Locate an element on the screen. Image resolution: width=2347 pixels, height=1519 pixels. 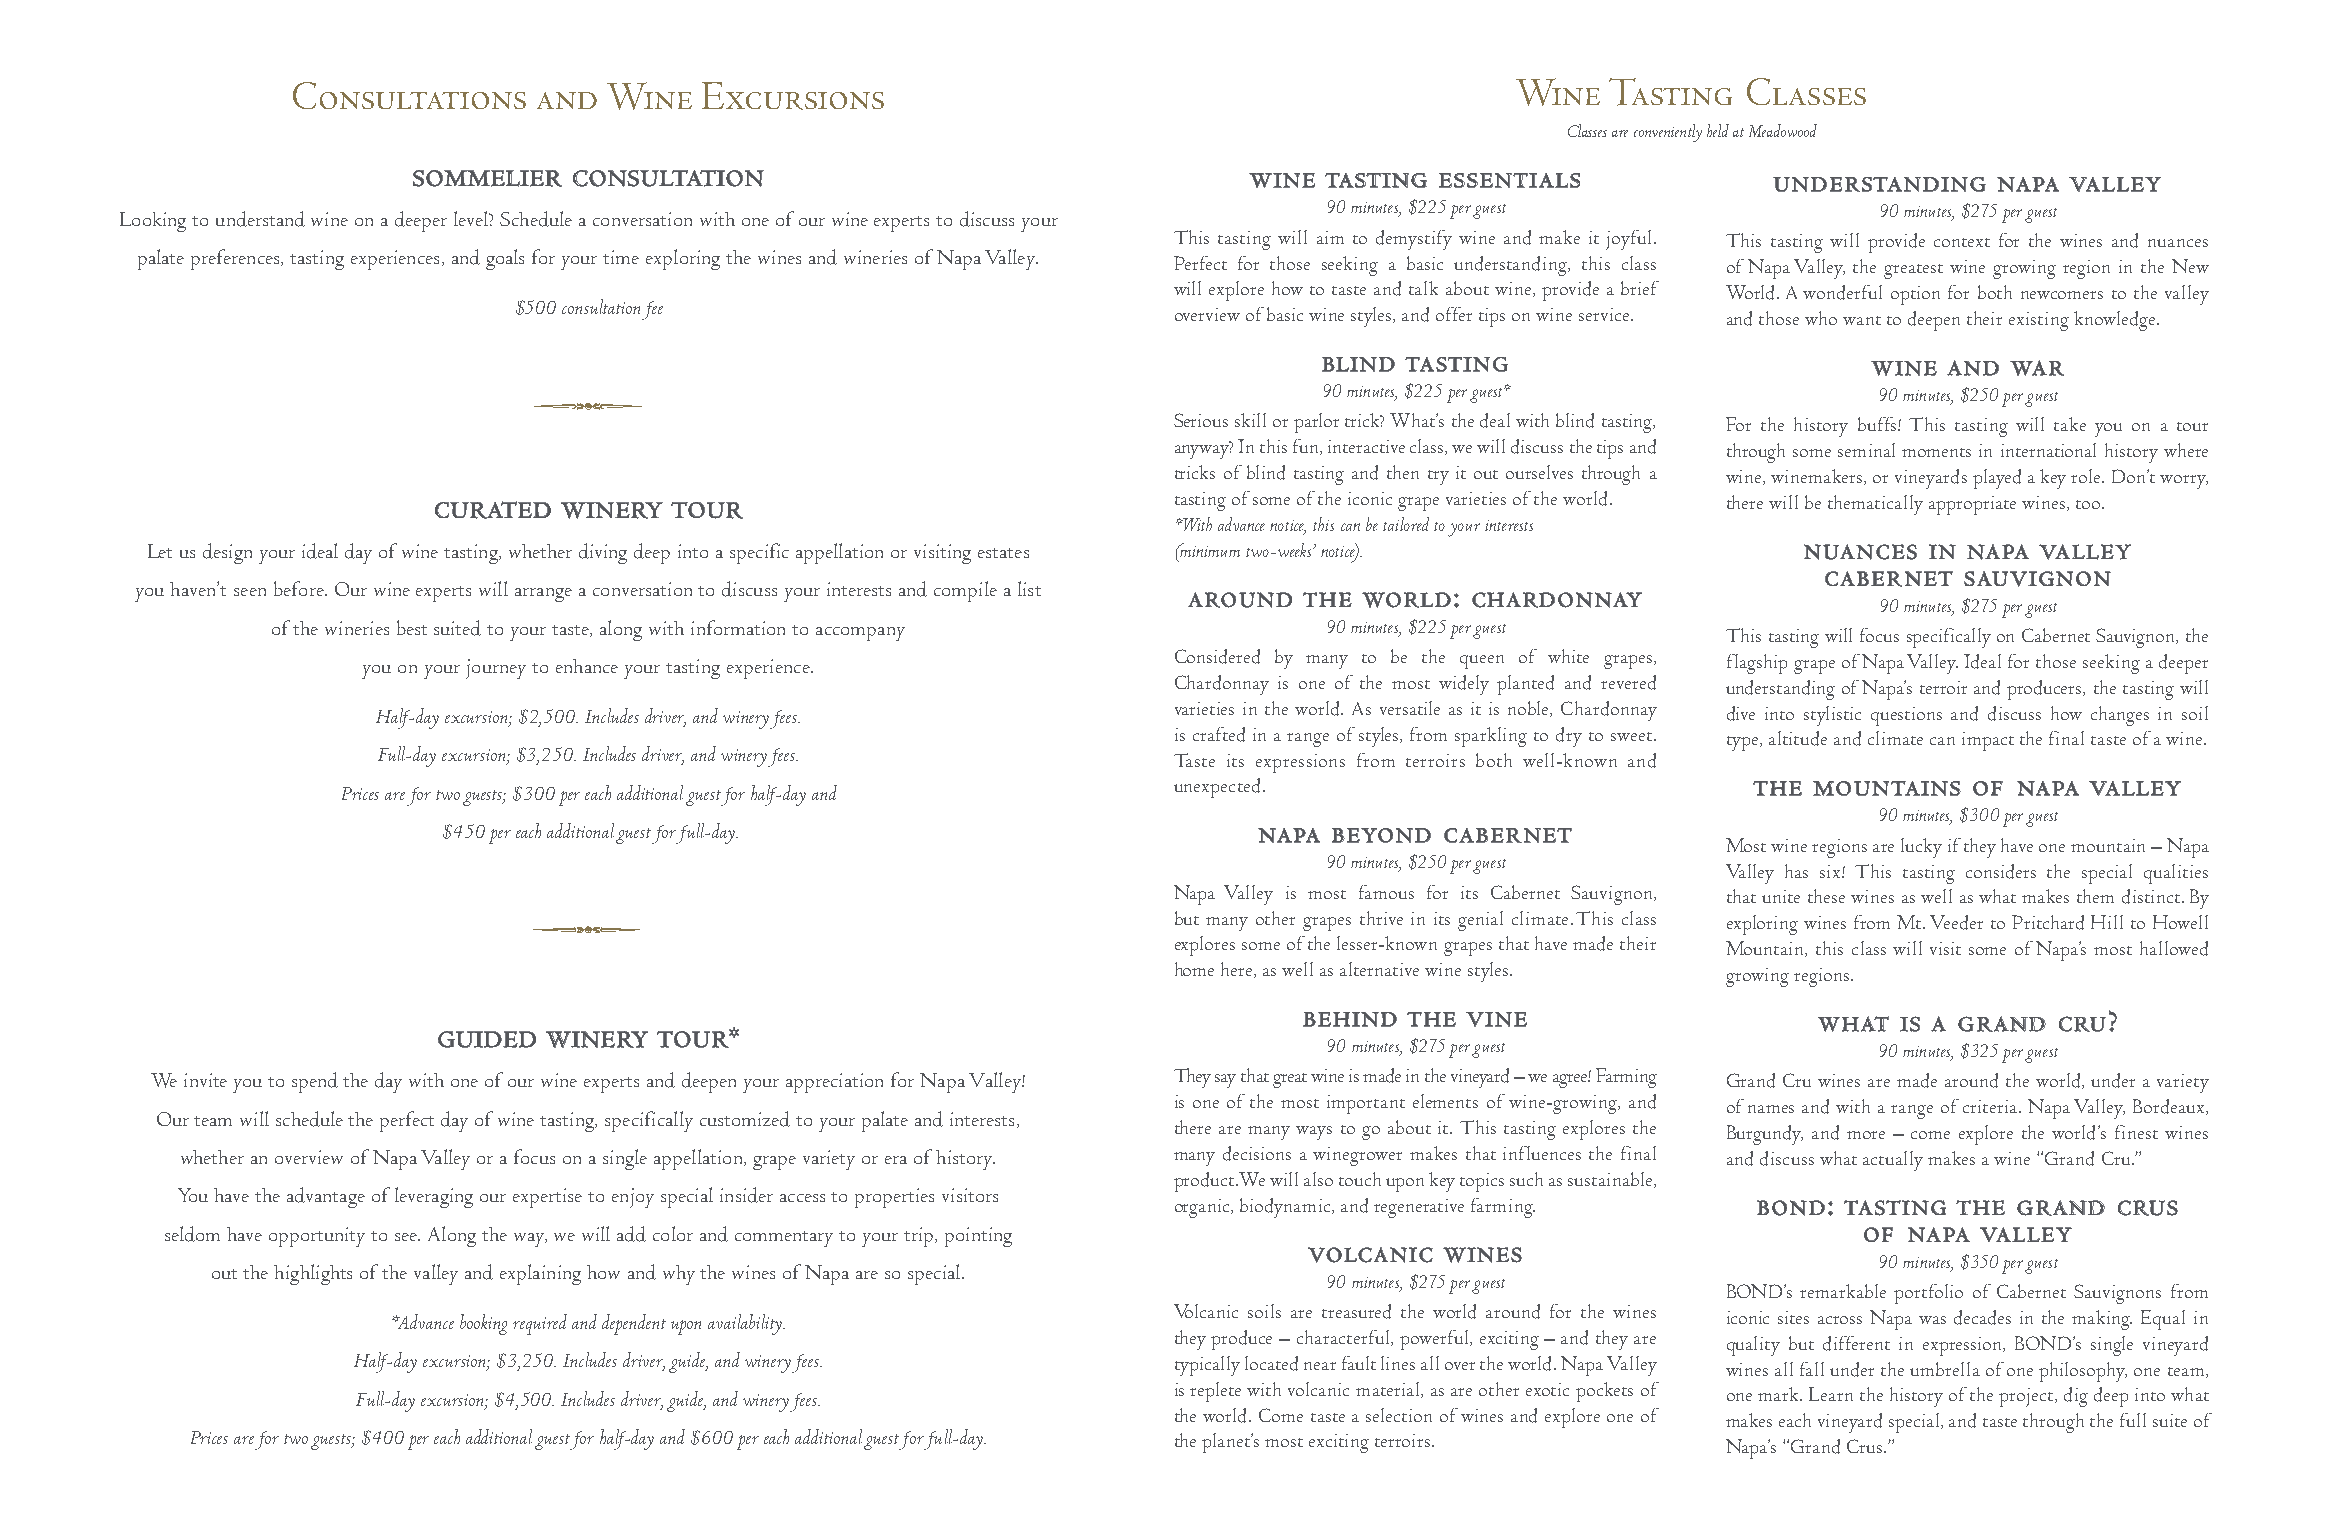
Considered is located at coordinates (1217, 656).
